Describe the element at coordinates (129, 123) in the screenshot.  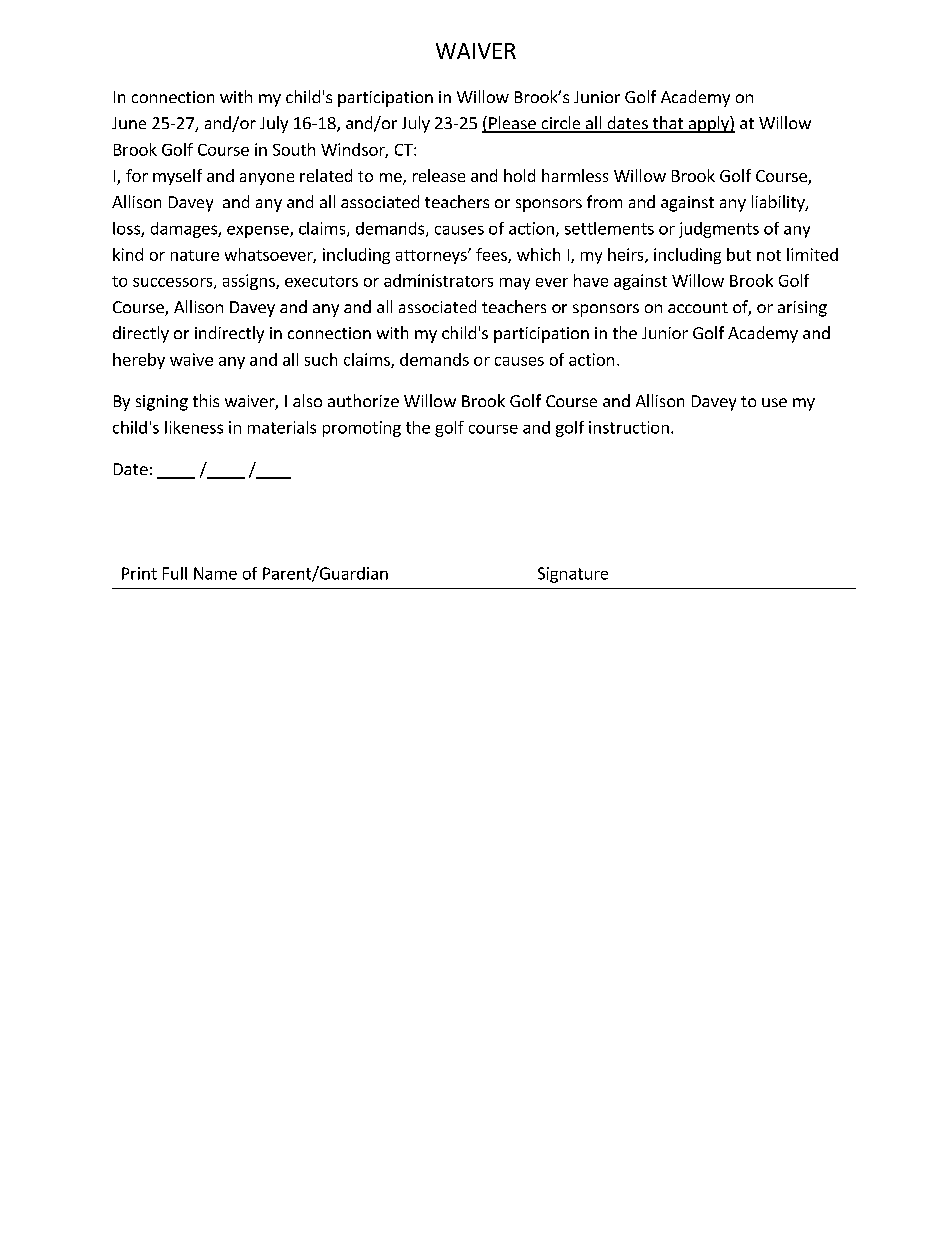
I see `June` at that location.
